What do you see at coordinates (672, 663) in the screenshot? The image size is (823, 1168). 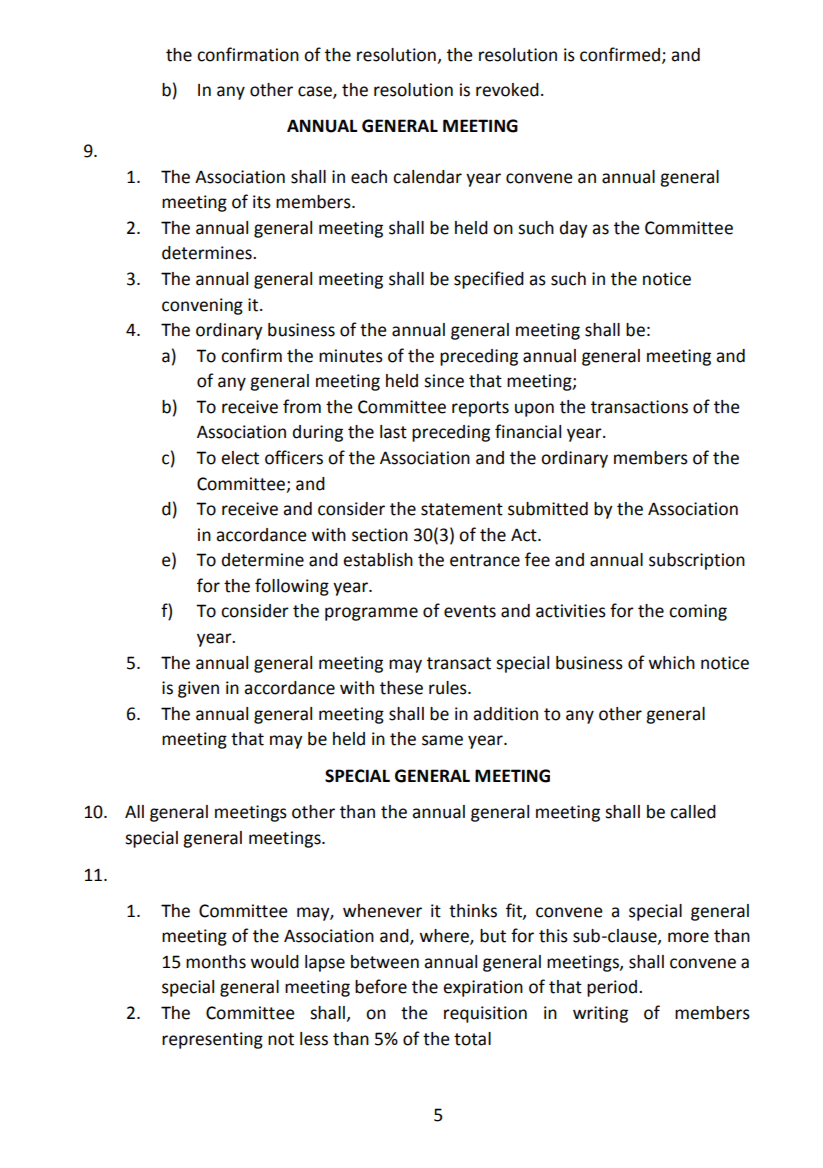 I see `which` at bounding box center [672, 663].
